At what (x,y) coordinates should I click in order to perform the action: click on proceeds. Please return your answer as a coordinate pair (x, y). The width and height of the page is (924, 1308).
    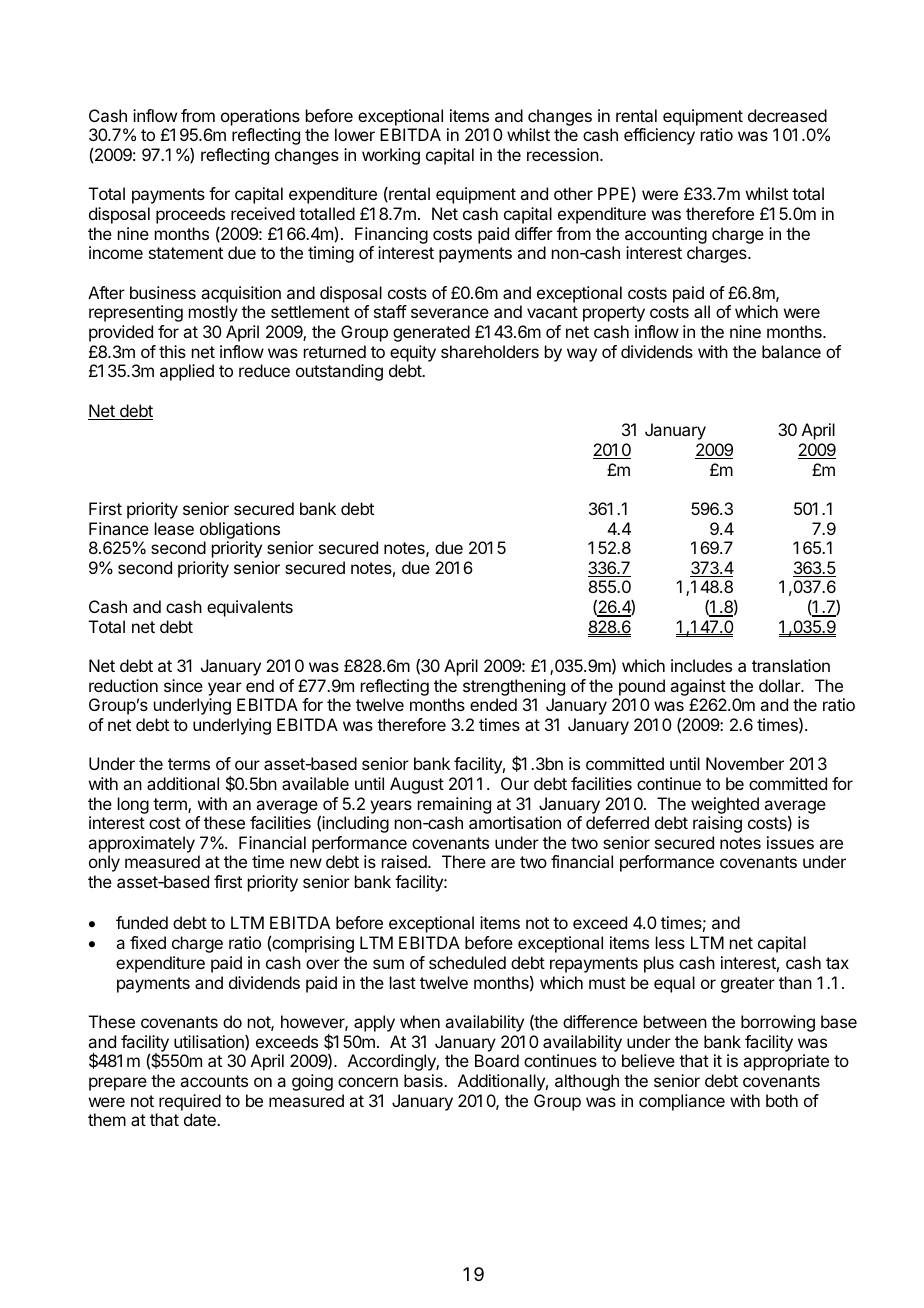
    Looking at the image, I should click on (190, 215).
